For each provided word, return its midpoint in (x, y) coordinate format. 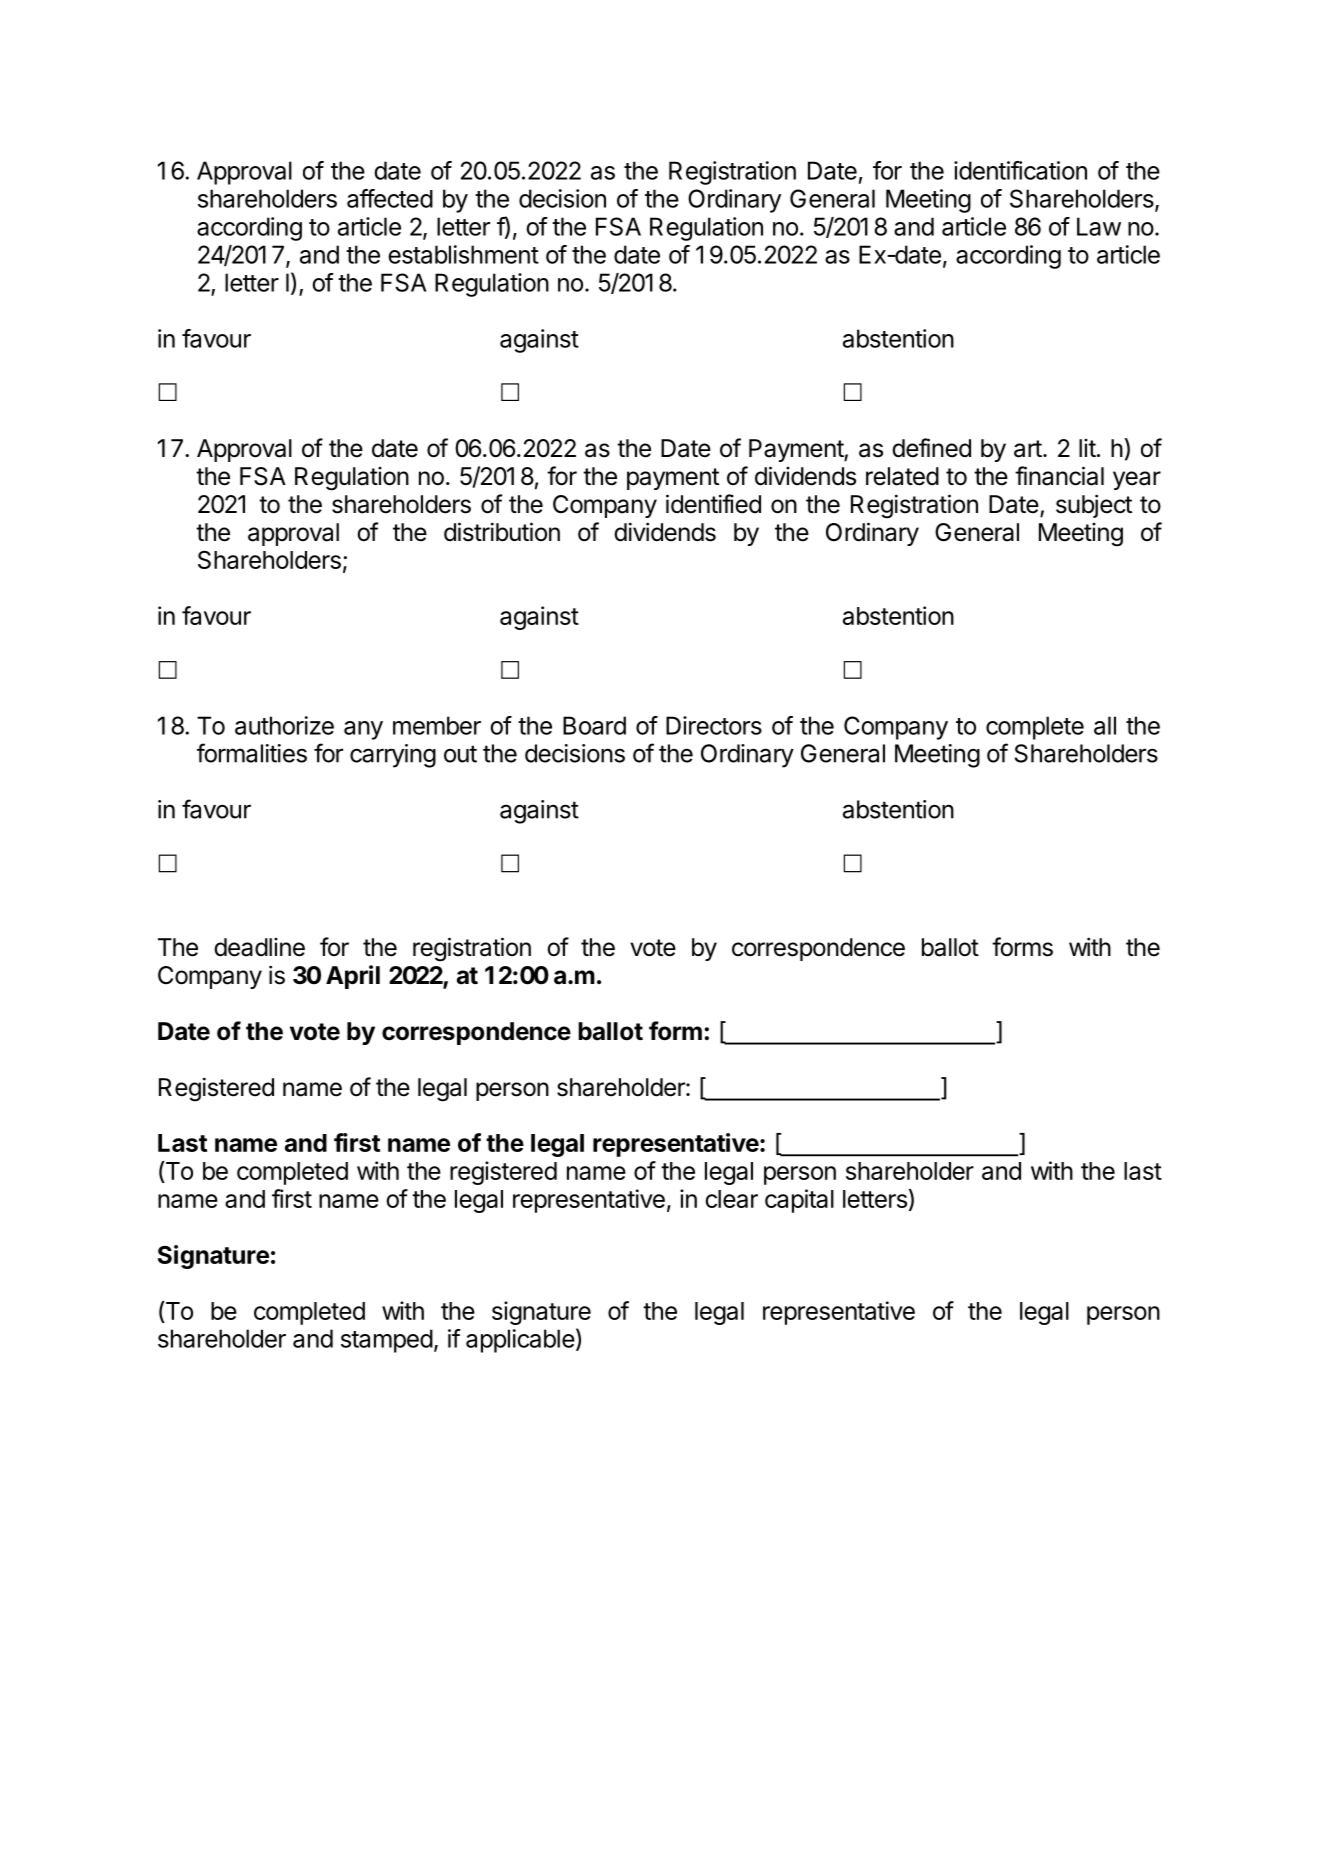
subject (1094, 506)
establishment (463, 254)
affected (390, 198)
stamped (387, 1341)
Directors (714, 725)
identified (713, 504)
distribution (502, 532)
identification (1020, 170)
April (353, 977)
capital (799, 1201)
